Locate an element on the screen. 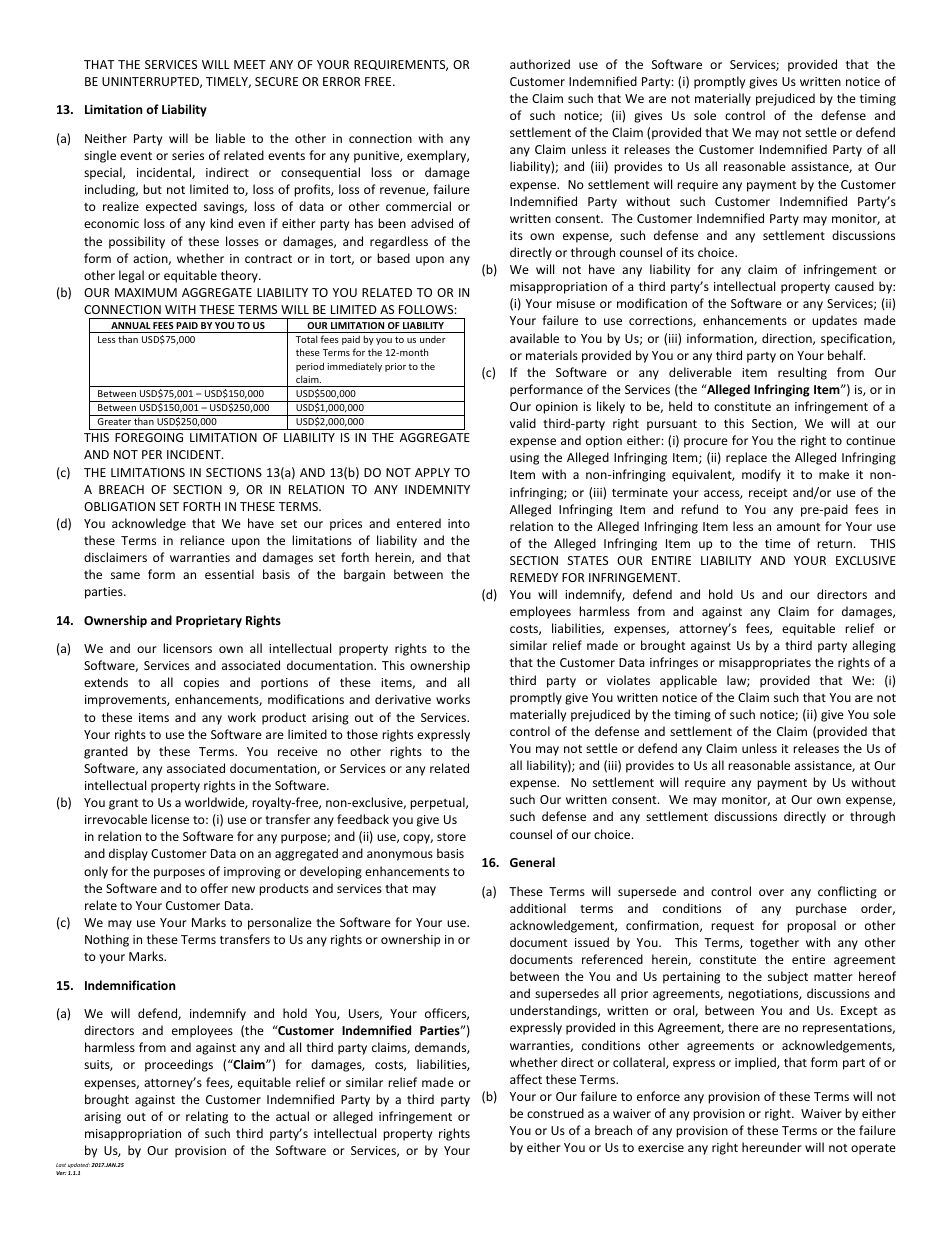  series is located at coordinates (188, 155).
